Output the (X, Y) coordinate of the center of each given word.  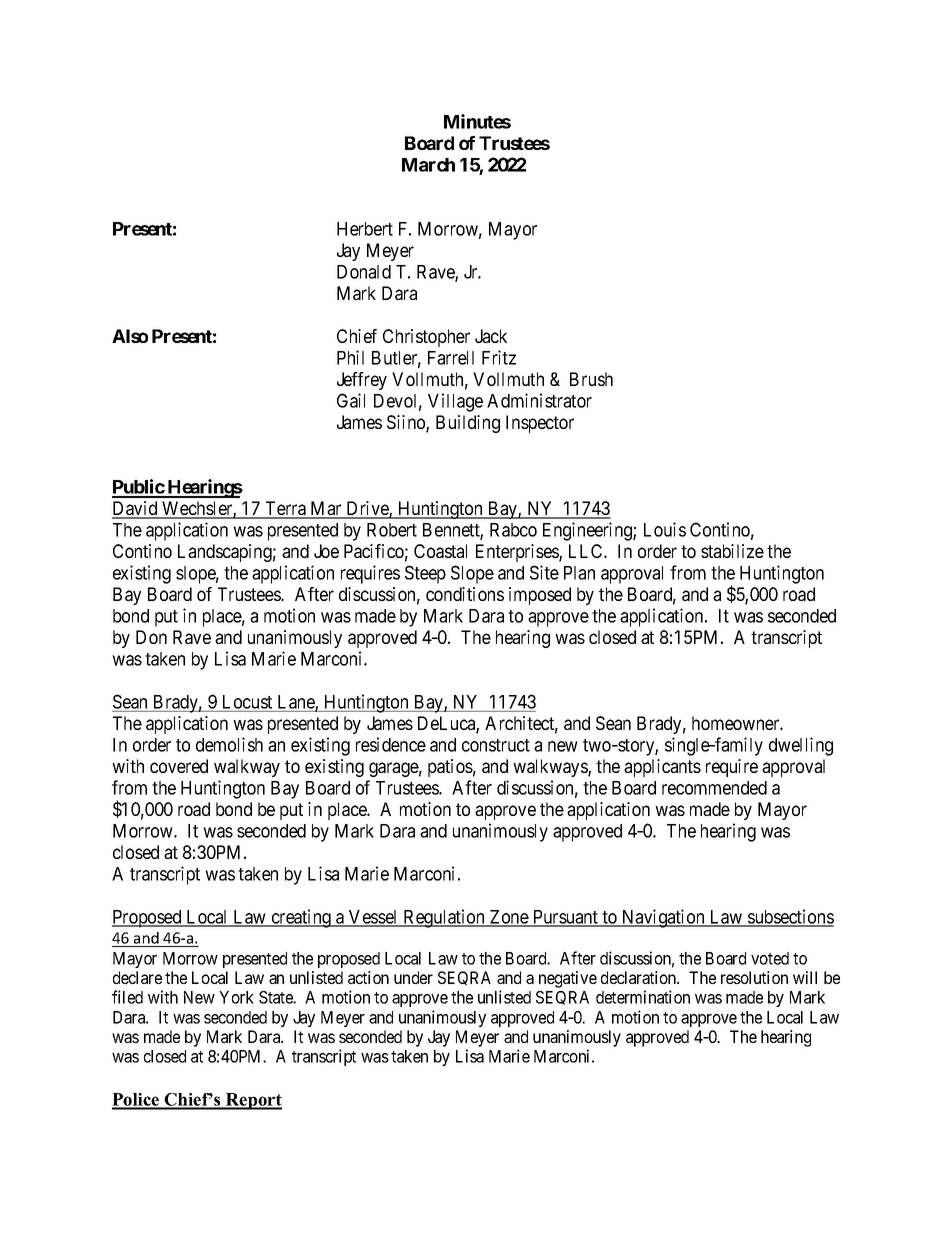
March (428, 165)
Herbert (365, 229)
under (413, 977)
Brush (591, 379)
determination (643, 997)
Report (253, 1101)
